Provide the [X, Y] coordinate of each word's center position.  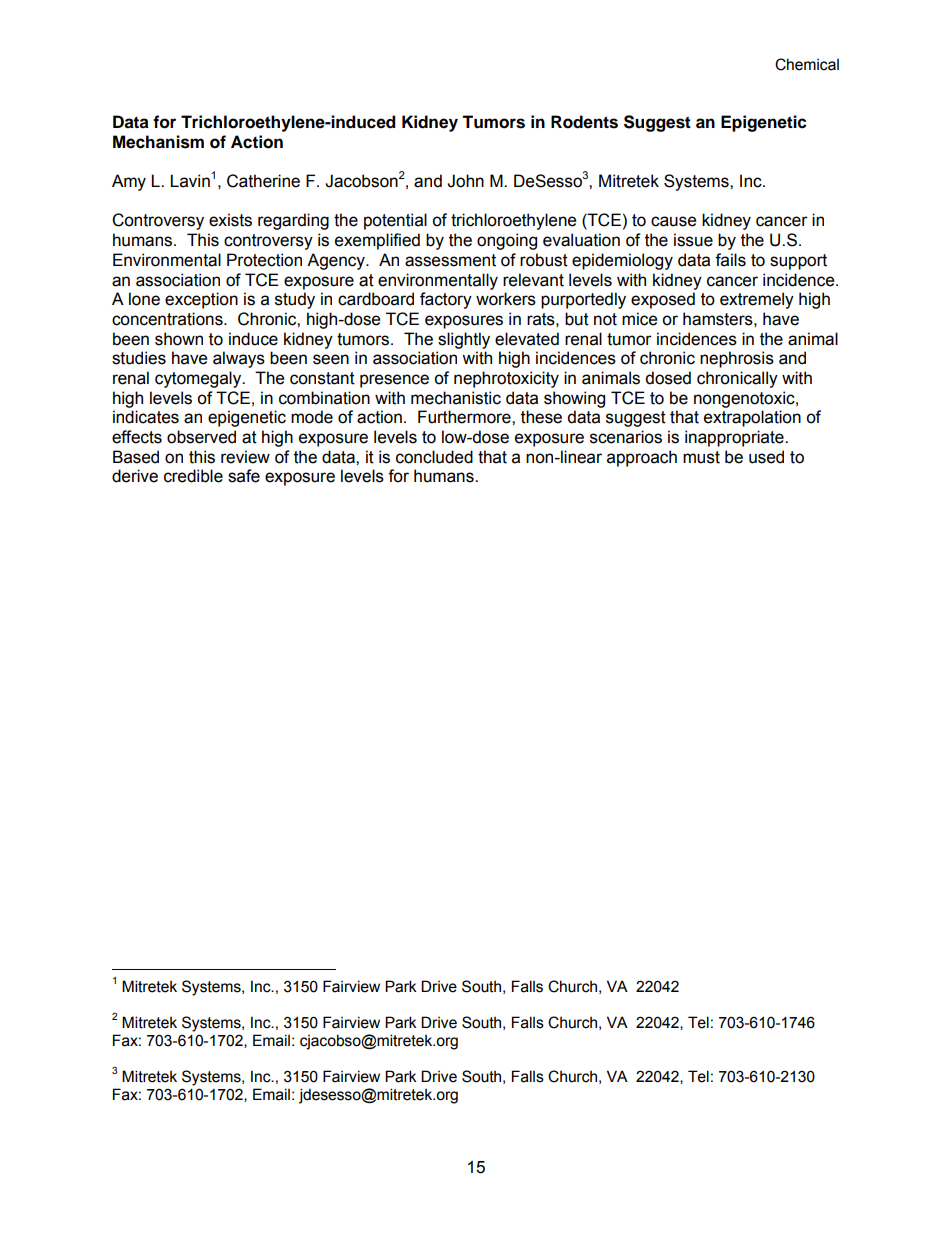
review [245, 457]
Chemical [807, 64]
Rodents [584, 122]
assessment [450, 260]
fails [730, 260]
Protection [264, 260]
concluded [434, 457]
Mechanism [158, 142]
